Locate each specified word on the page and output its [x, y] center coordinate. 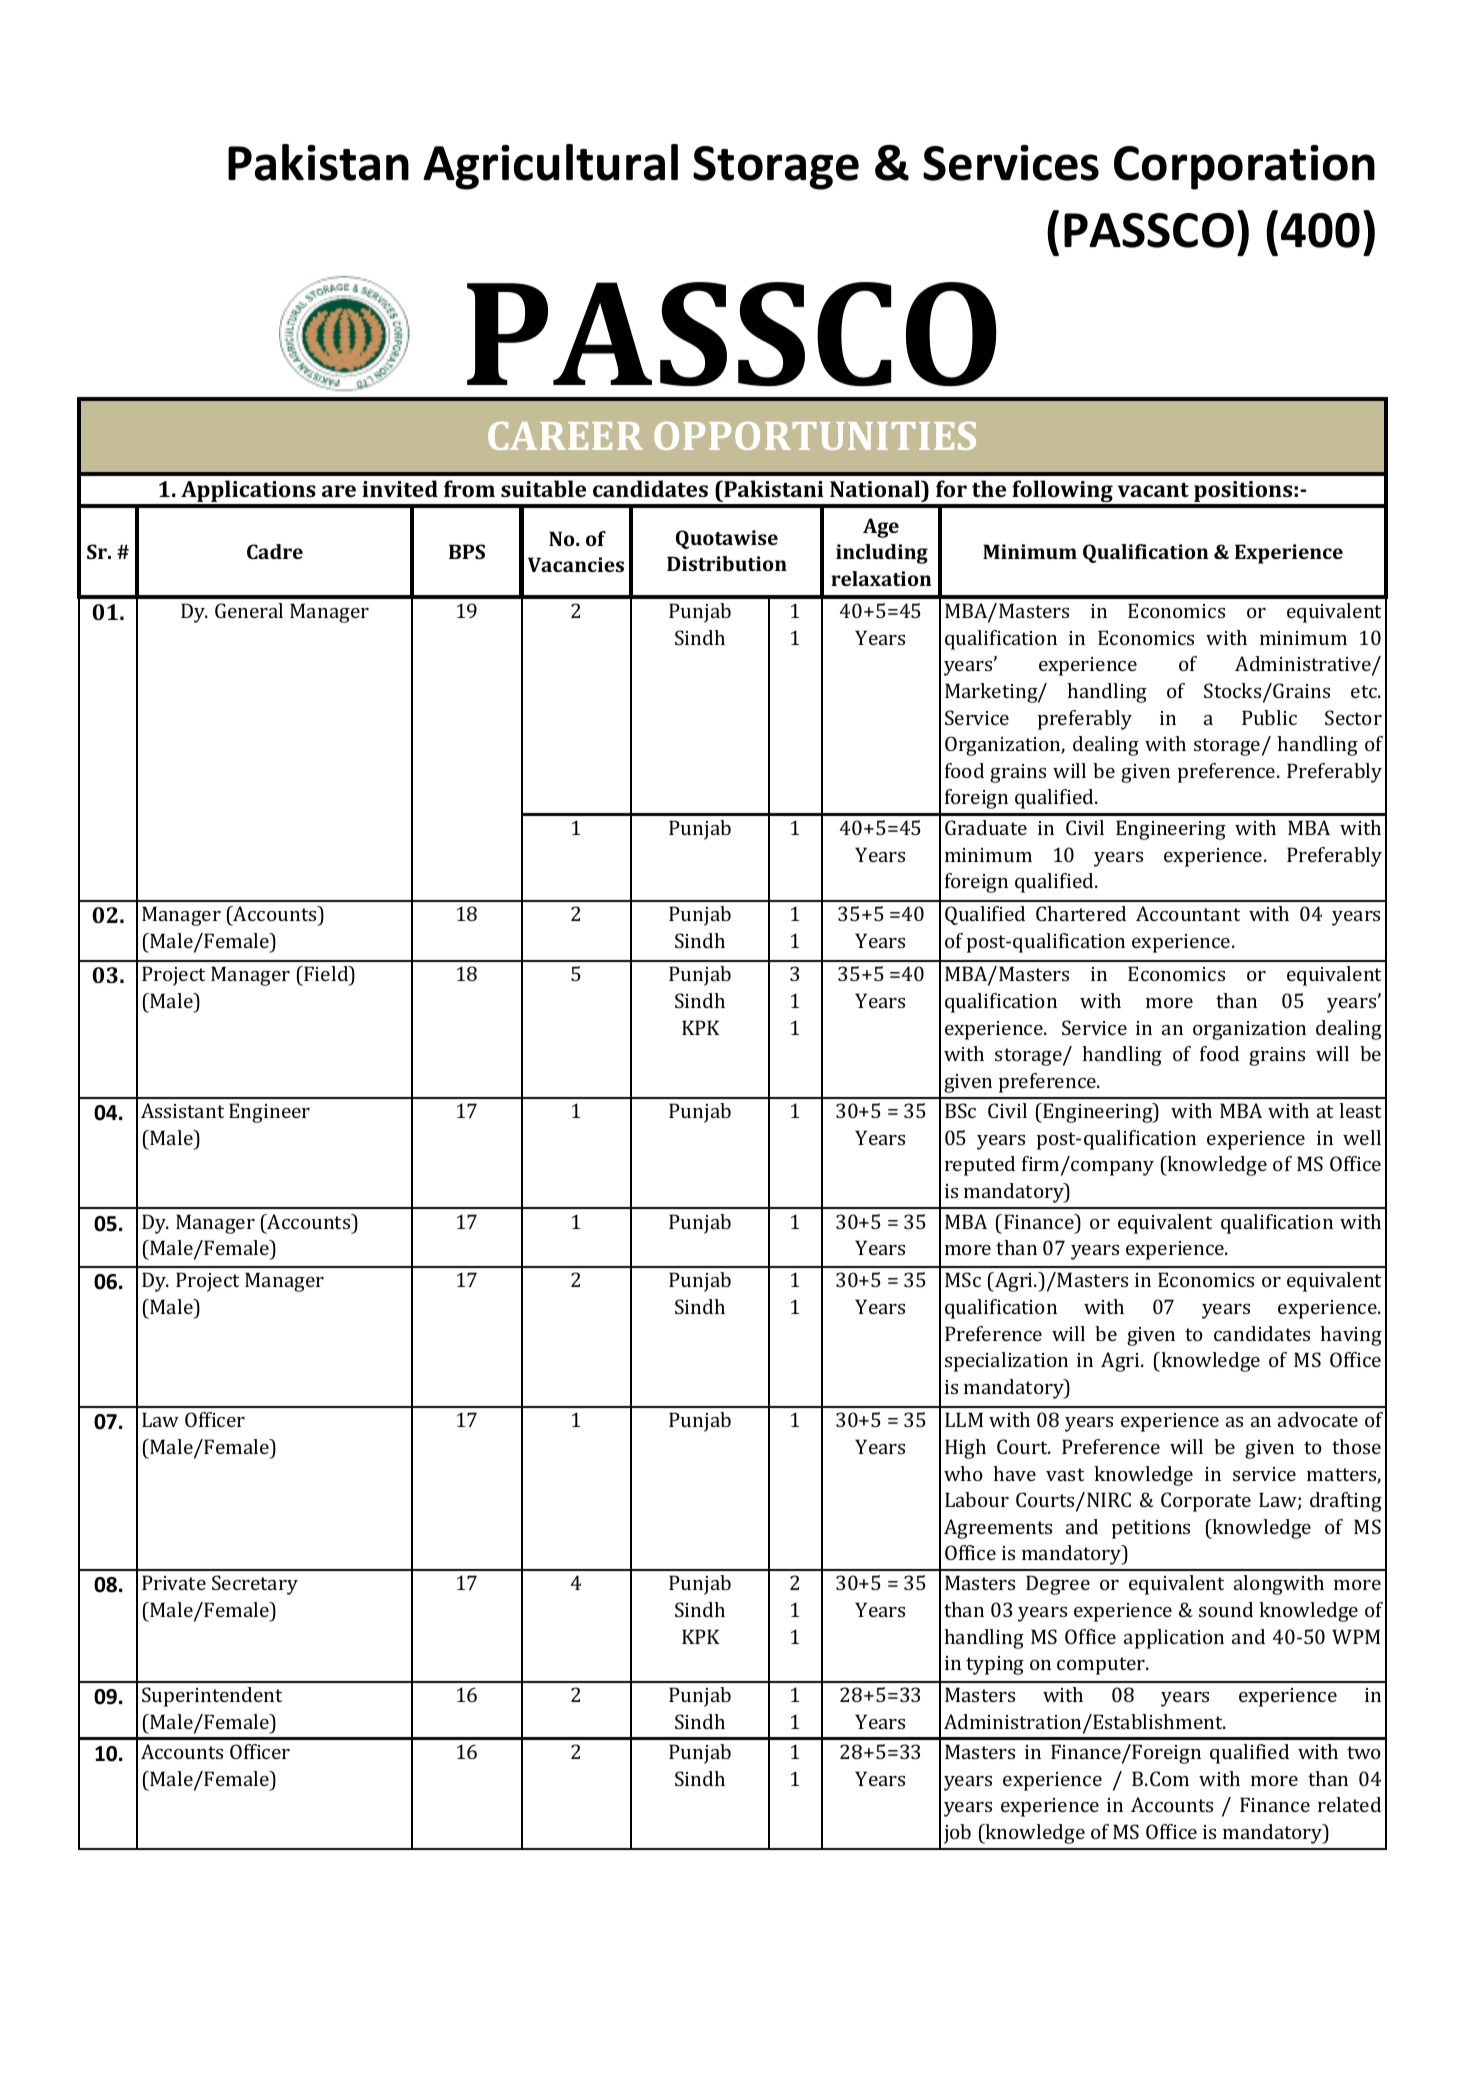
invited [400, 488]
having [1351, 1336]
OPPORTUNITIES [815, 436]
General [249, 610]
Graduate [986, 827]
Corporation [1244, 167]
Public [1269, 717]
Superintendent [212, 1697]
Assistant [182, 1110]
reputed [980, 1166]
